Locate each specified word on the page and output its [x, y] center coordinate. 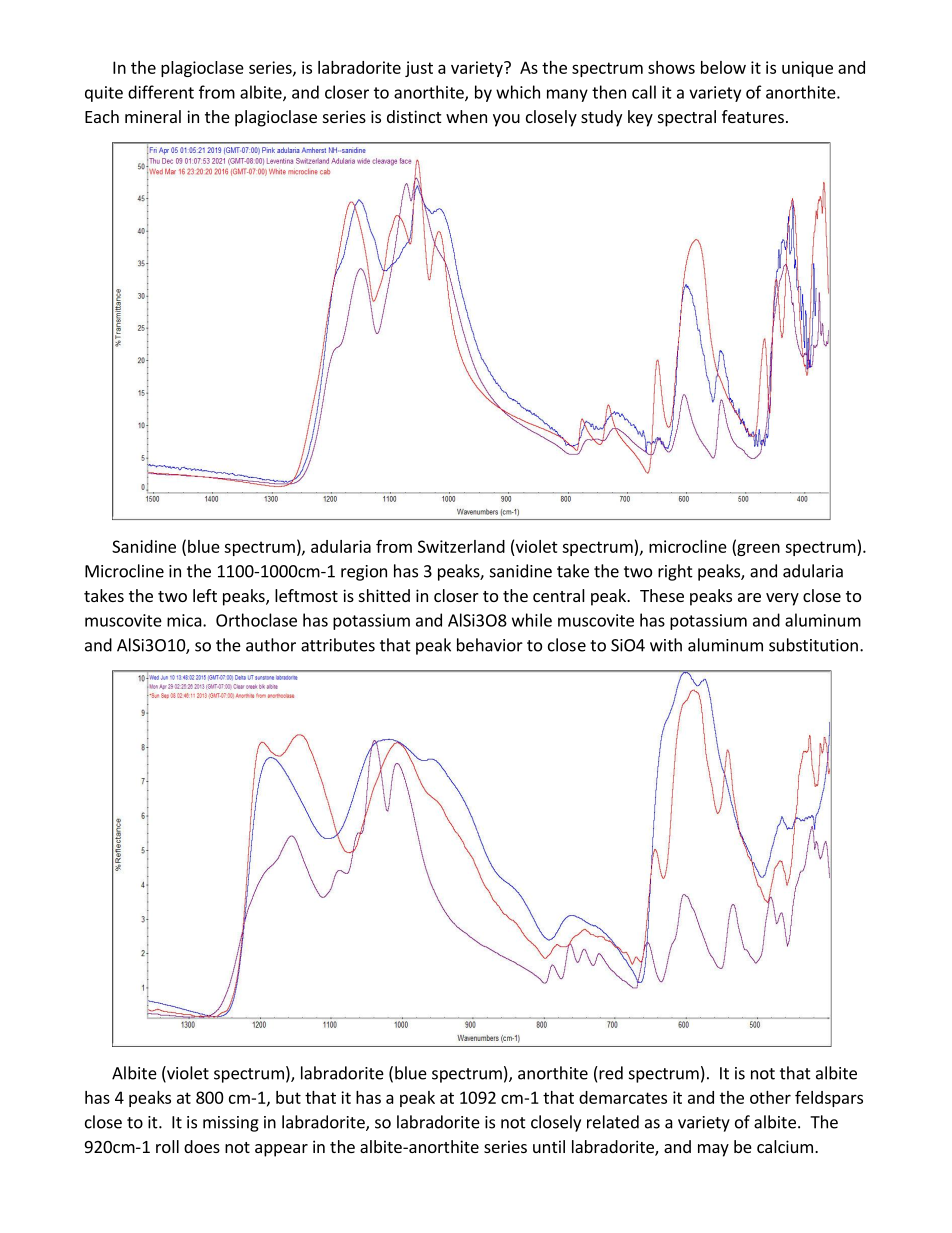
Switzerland [461, 546]
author [271, 645]
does [202, 1146]
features [753, 116]
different [161, 92]
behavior [490, 645]
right [675, 572]
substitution [813, 645]
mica [184, 620]
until [549, 1146]
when [466, 116]
